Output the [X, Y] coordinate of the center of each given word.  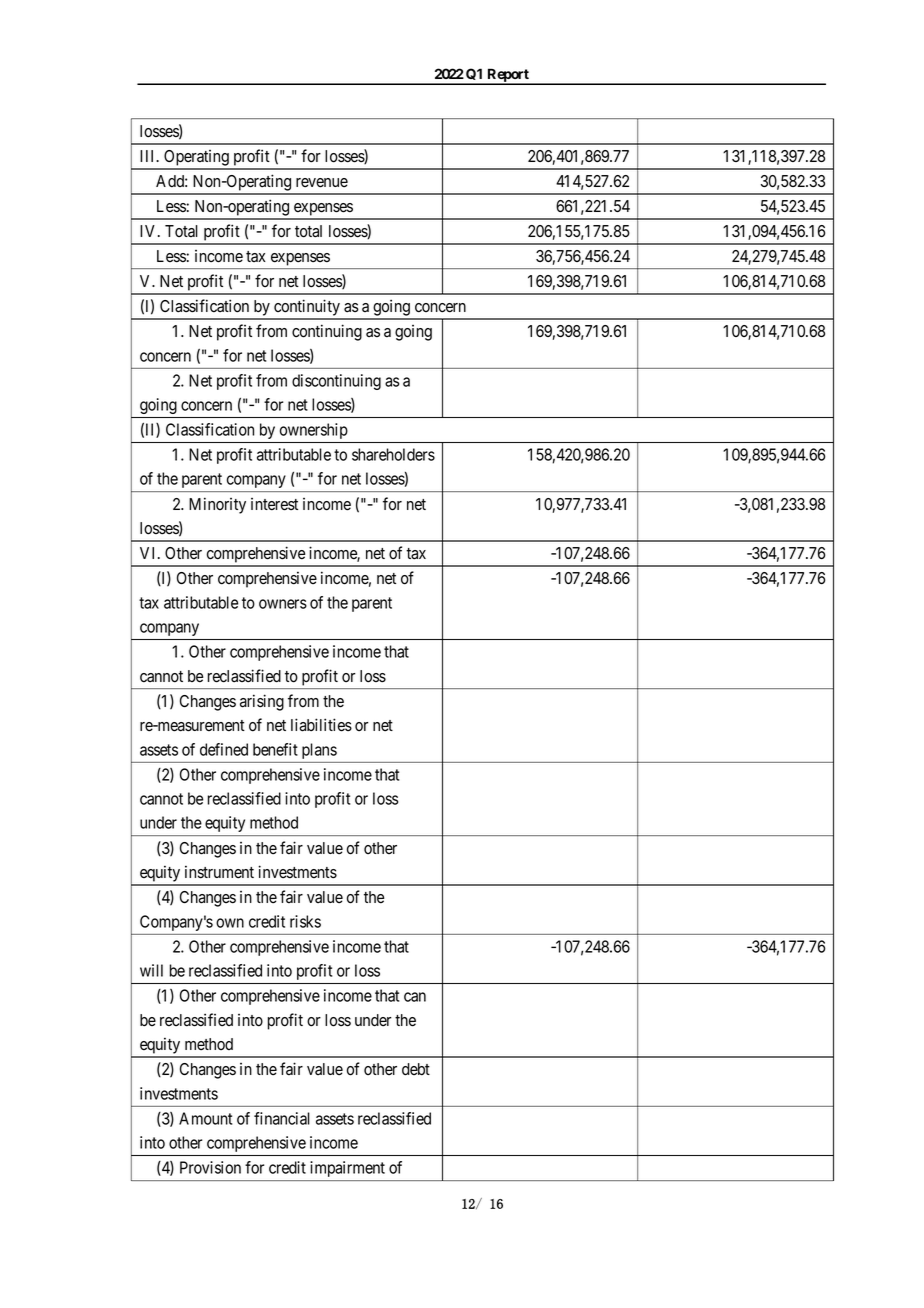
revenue [322, 183]
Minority [217, 505]
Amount [205, 1118]
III [149, 156]
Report [508, 76]
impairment [347, 1169]
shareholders [393, 454]
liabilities [321, 725]
